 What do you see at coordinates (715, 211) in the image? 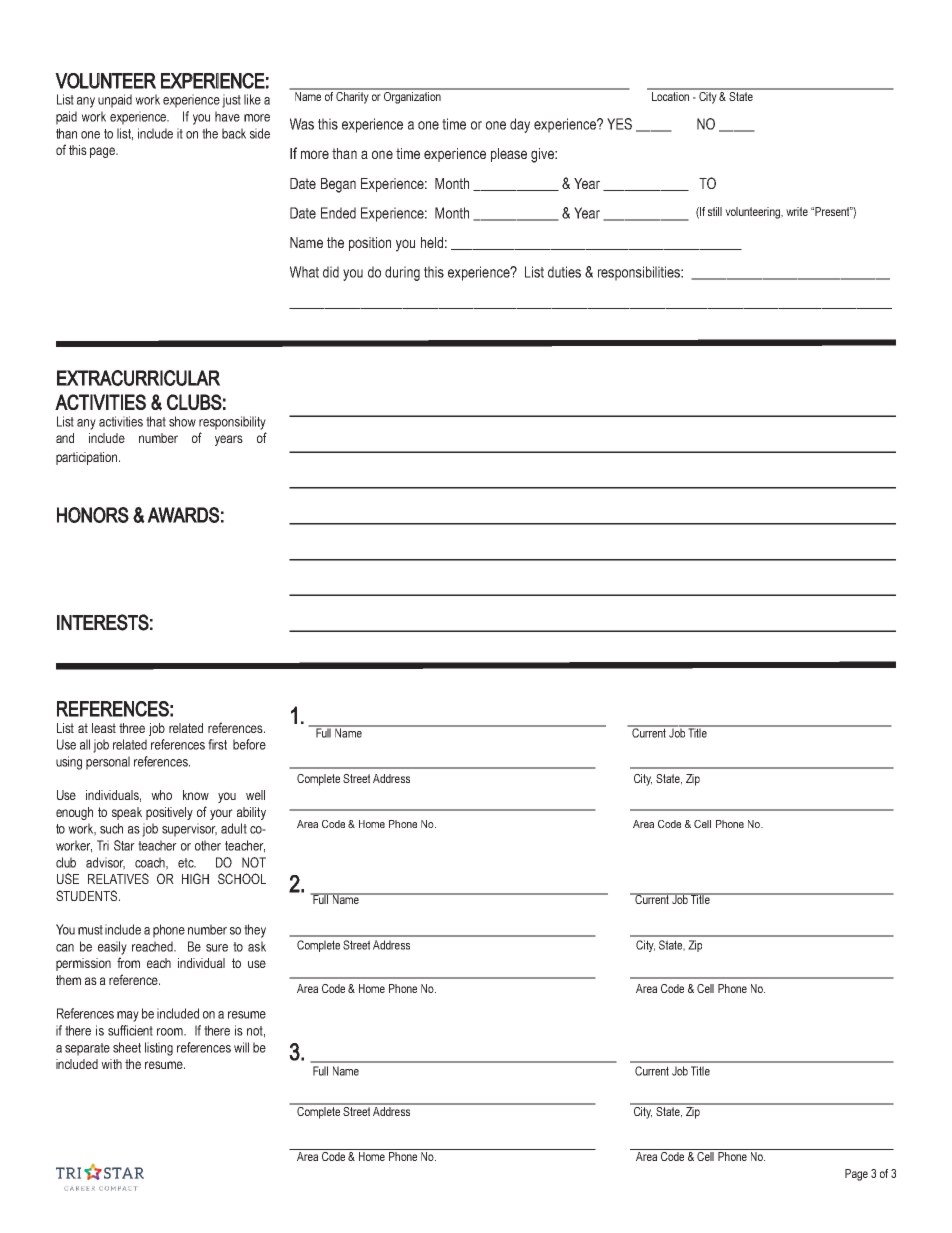
I see `still` at bounding box center [715, 211].
